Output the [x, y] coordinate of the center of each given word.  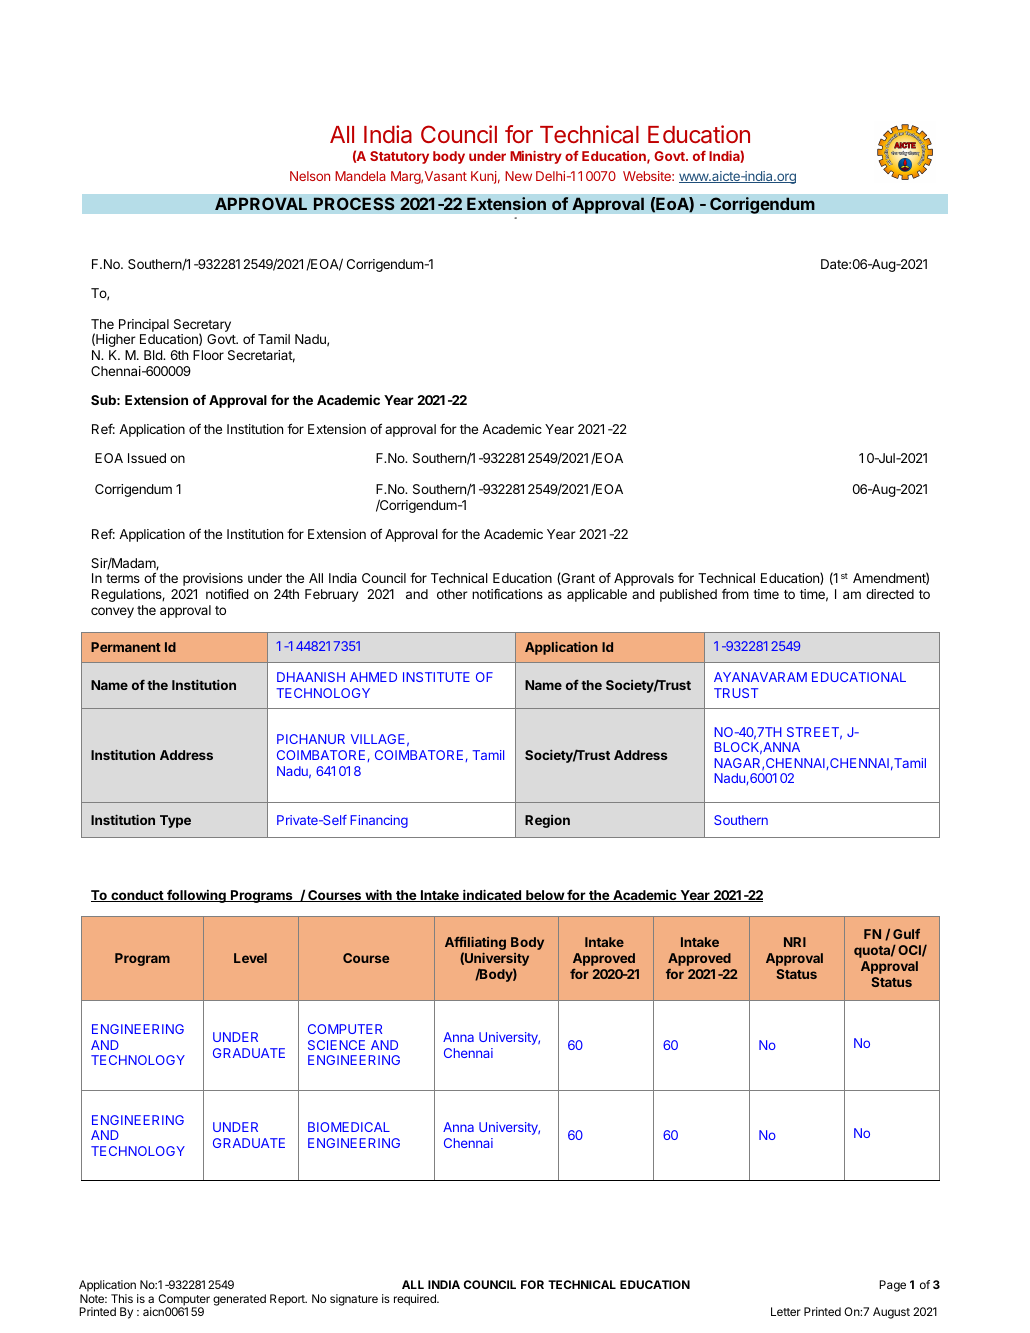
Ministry [536, 157]
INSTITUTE [436, 677]
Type [175, 821]
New [518, 176]
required [416, 1300]
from [735, 593]
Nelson [310, 176]
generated [239, 1300]
